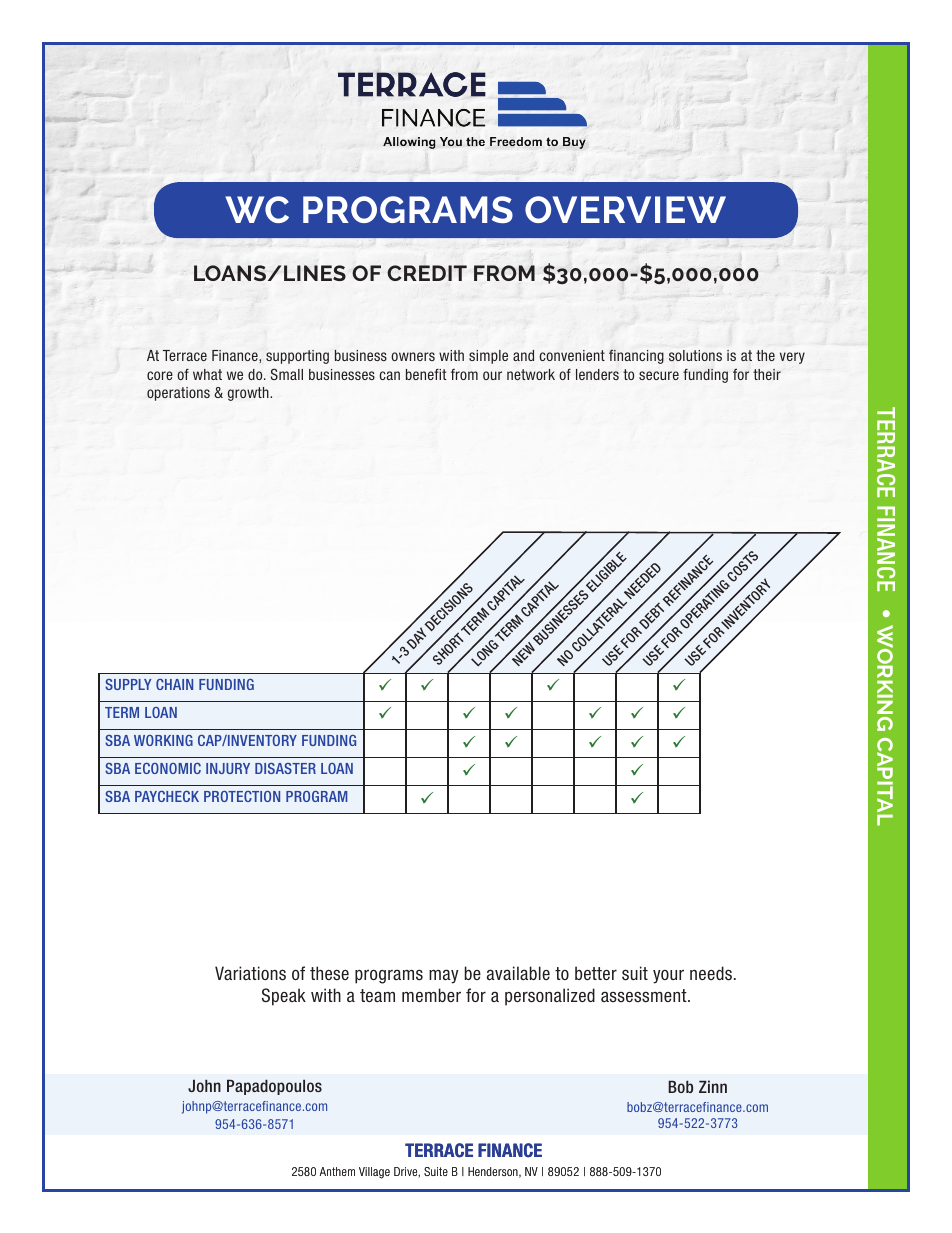 Image resolution: width=952 pixels, height=1233 pixels. Describe the element at coordinates (713, 1086) in the screenshot. I see `Zinn` at that location.
